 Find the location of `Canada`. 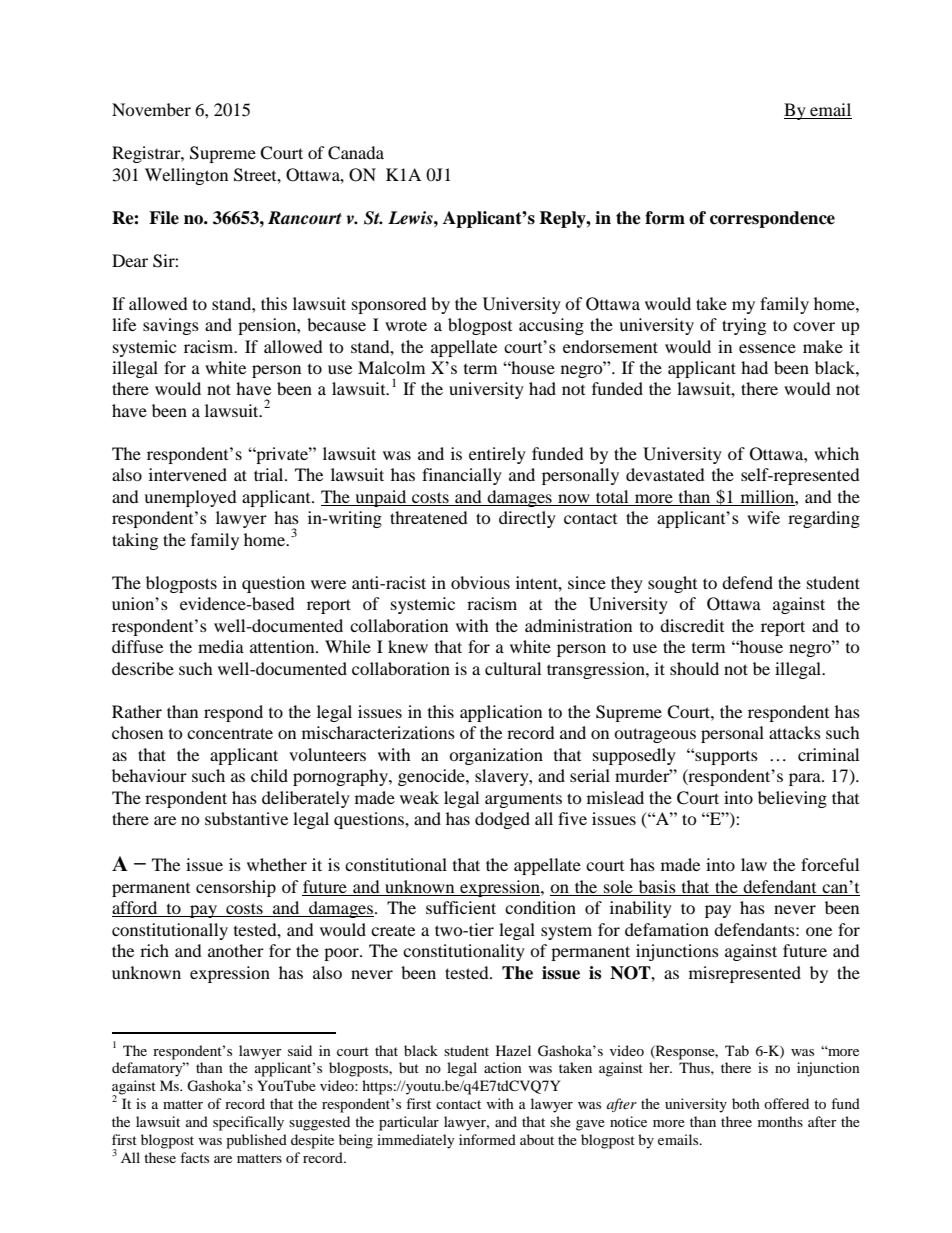

Canada is located at coordinates (356, 153).
